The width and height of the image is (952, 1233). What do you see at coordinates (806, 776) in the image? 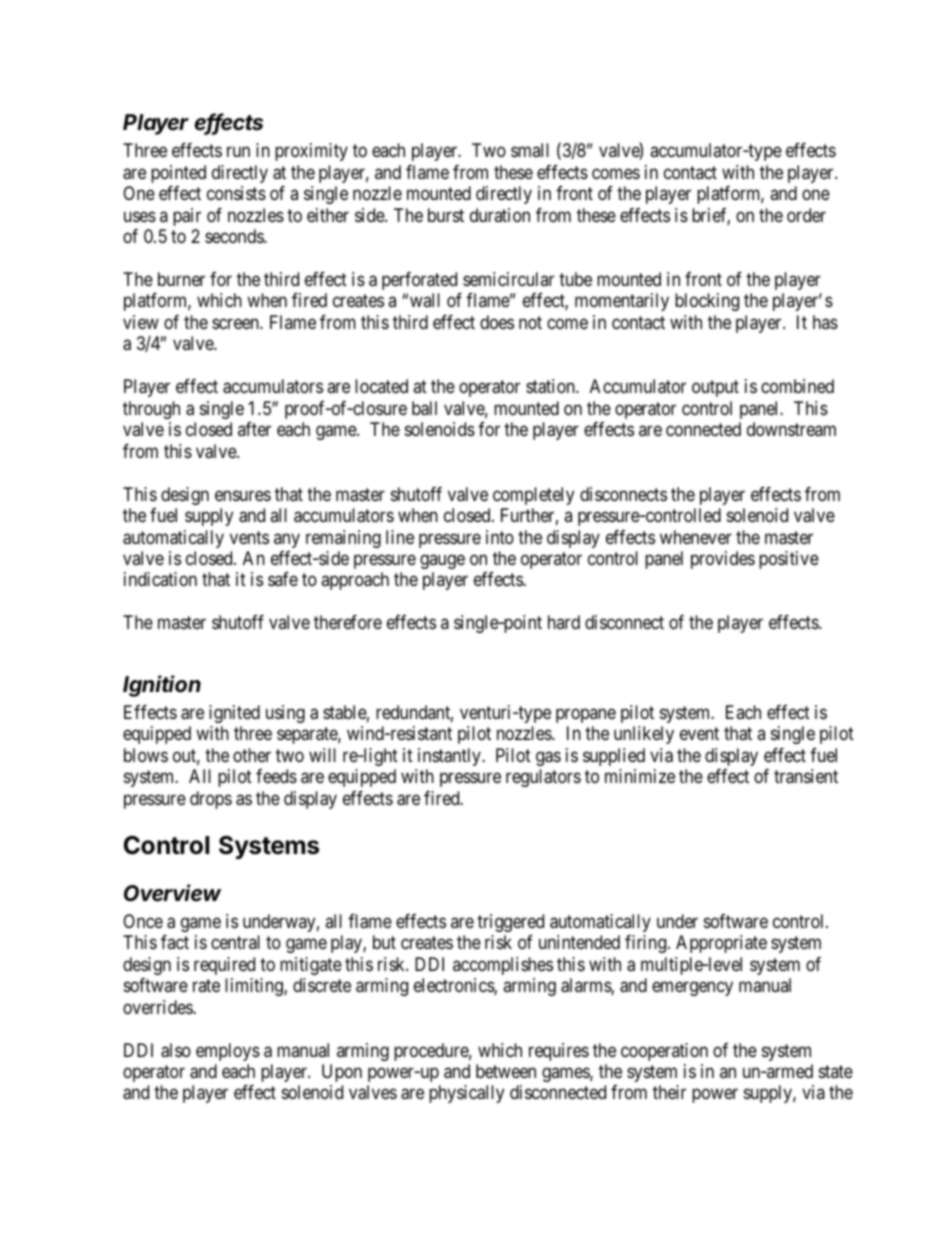
I see `transient` at bounding box center [806, 776].
